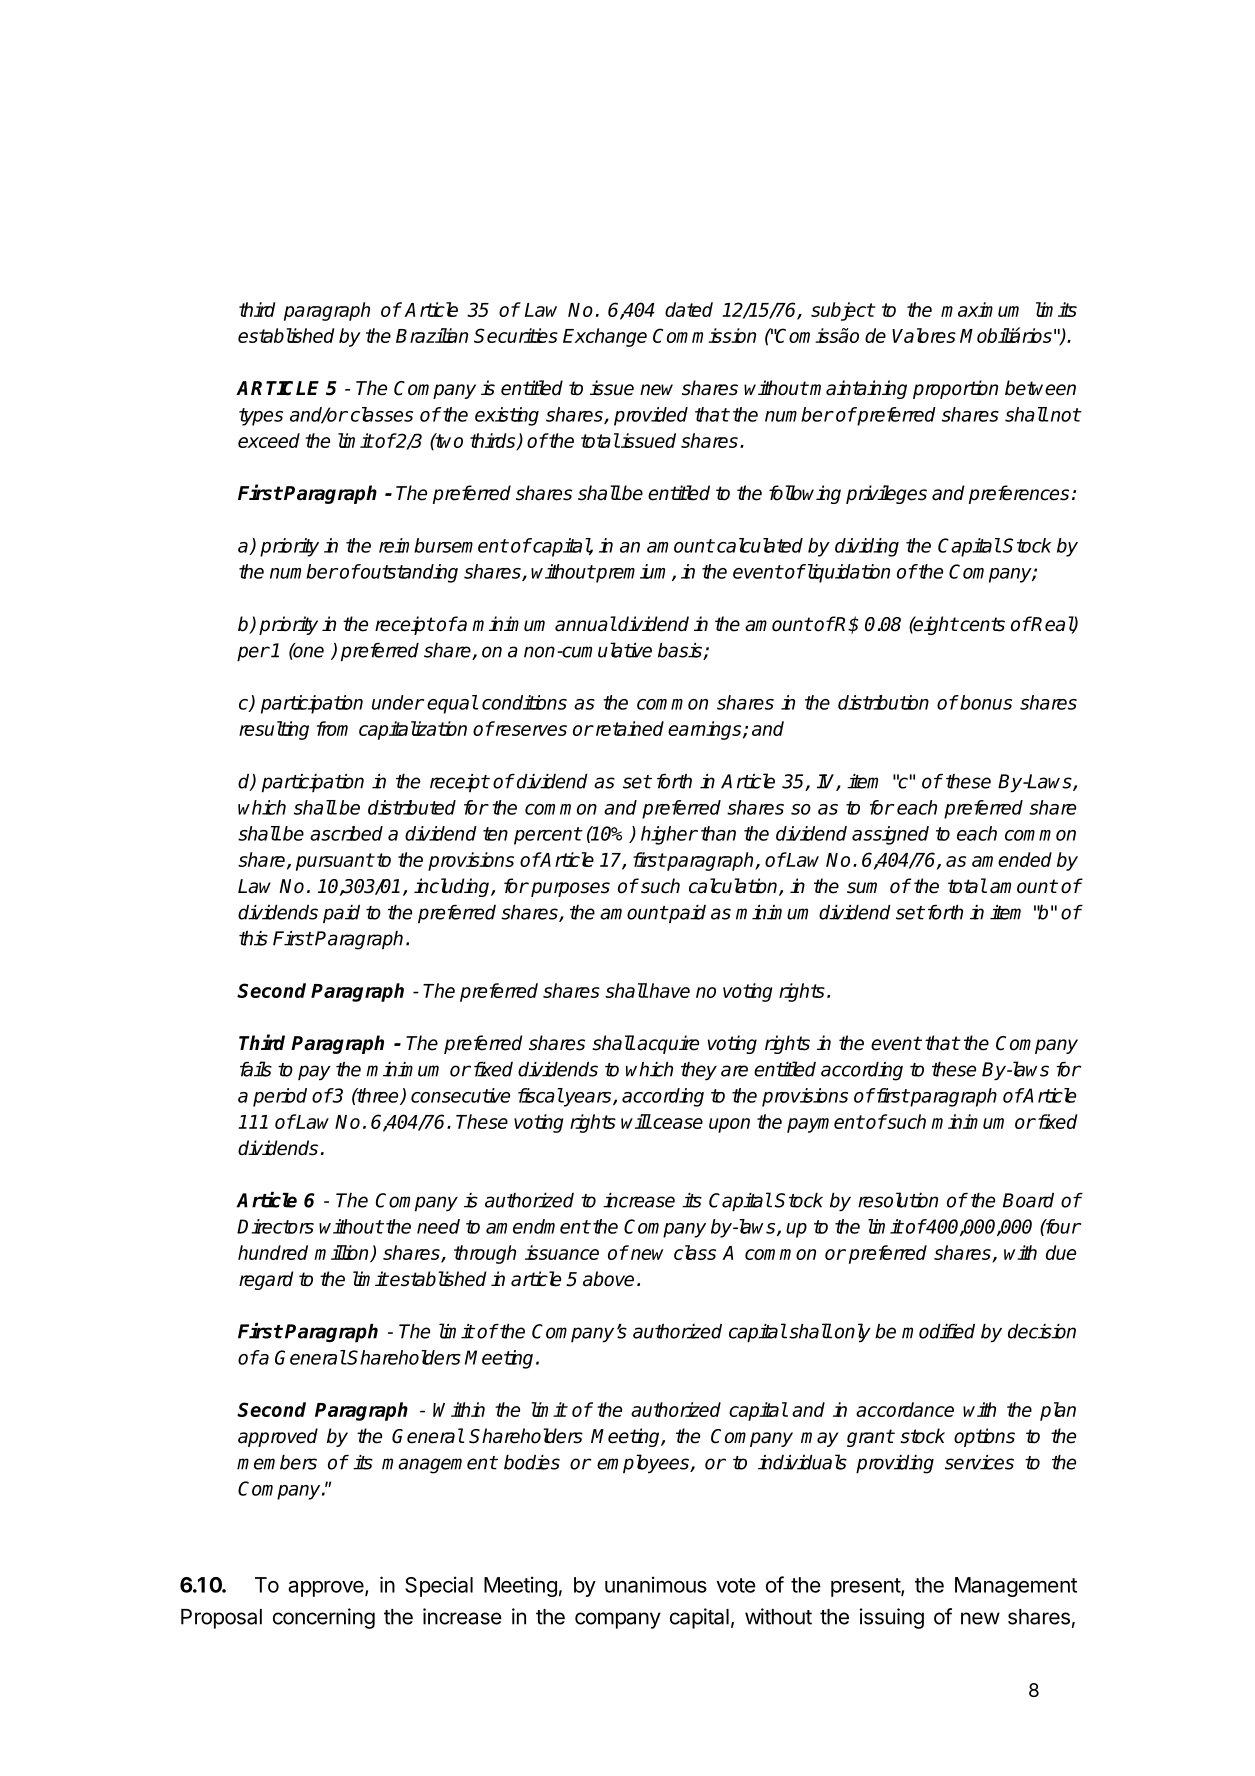  I want to click on Exchange, so click(605, 337).
